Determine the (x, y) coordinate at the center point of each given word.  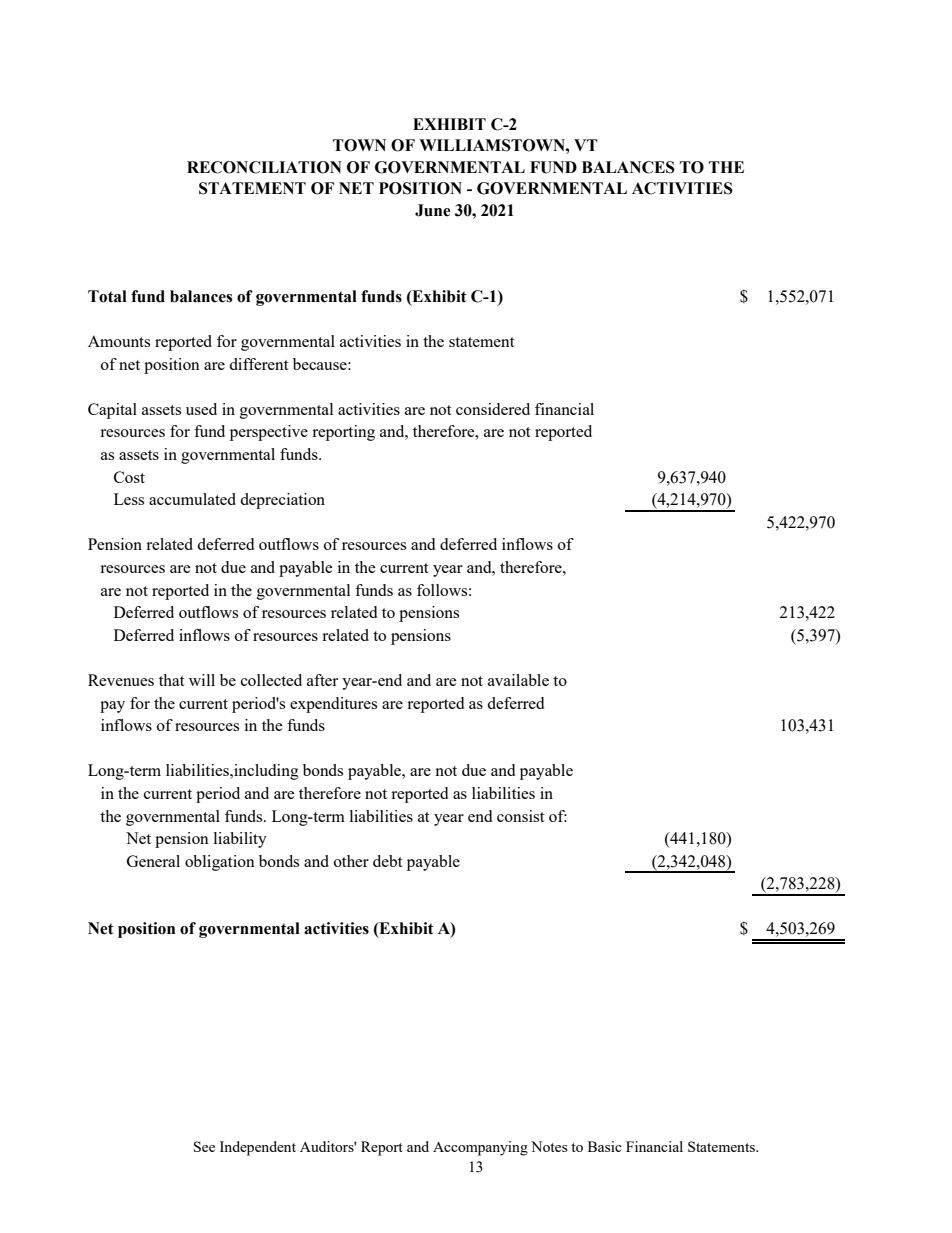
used (201, 409)
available (518, 680)
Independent (258, 1148)
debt (387, 861)
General (153, 861)
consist (520, 816)
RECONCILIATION (264, 167)
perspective (269, 433)
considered (493, 409)
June (433, 210)
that (171, 680)
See (204, 1146)
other (351, 861)
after (322, 680)
